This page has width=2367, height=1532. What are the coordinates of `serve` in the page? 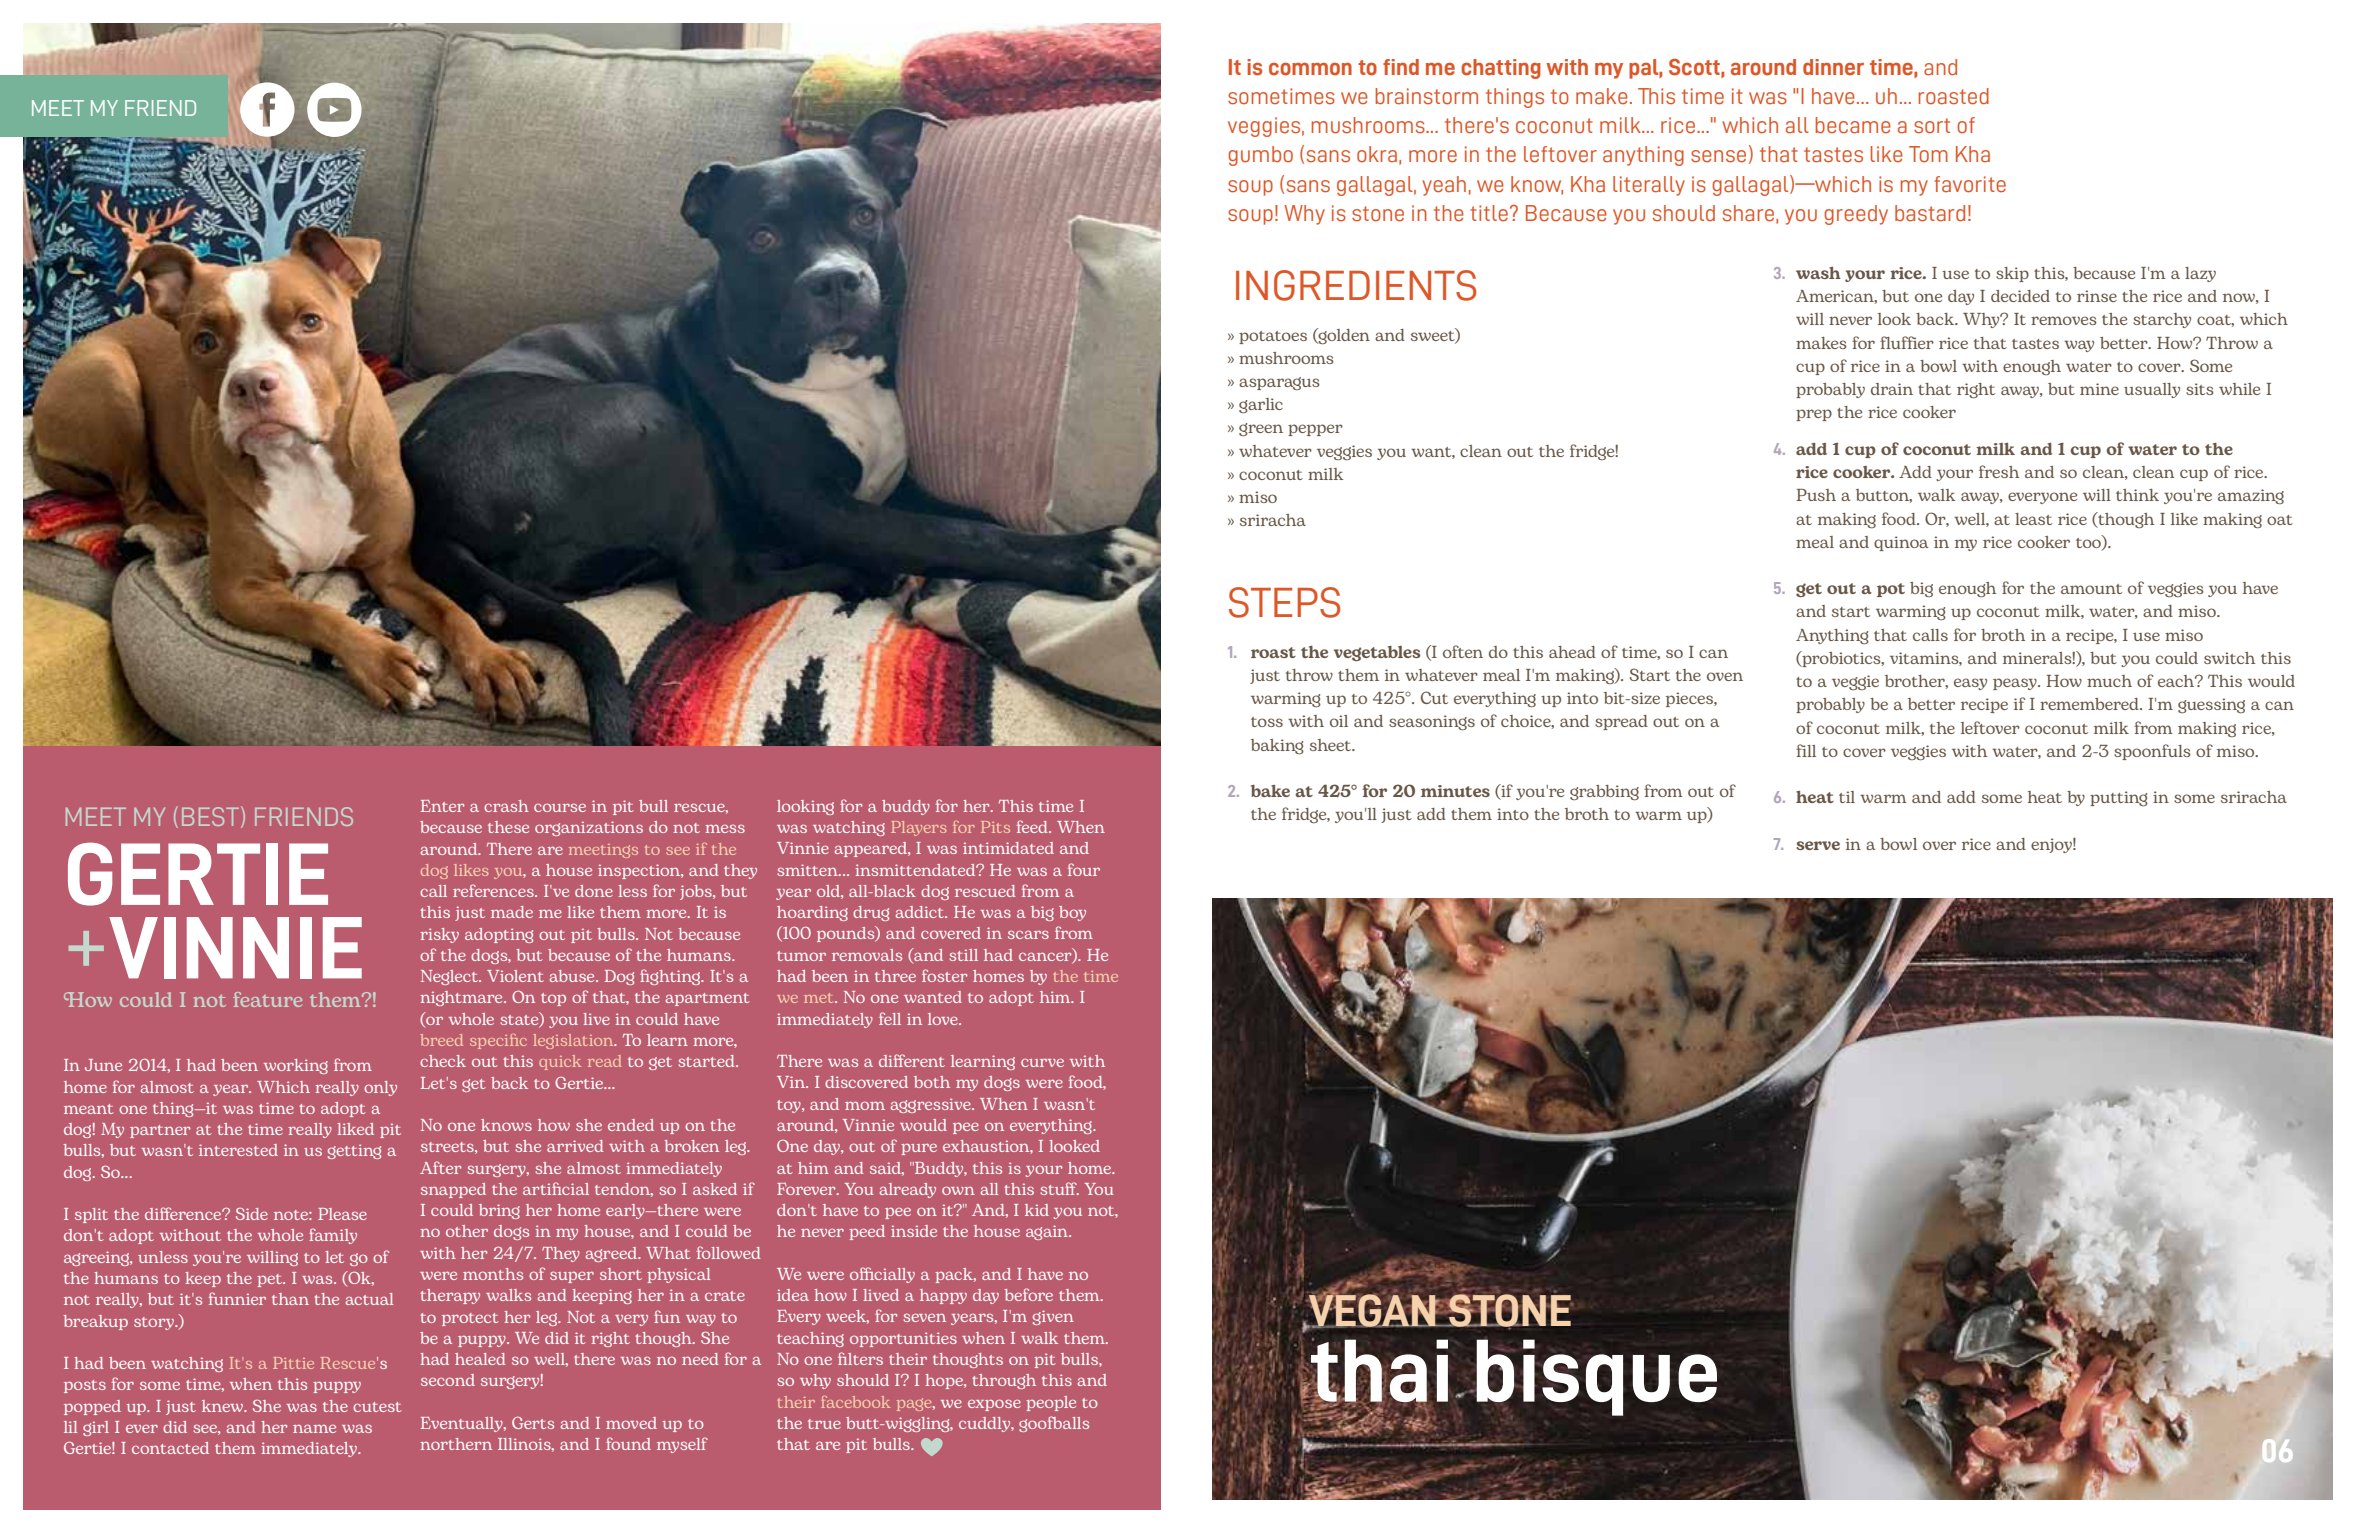 It's located at (1818, 845).
